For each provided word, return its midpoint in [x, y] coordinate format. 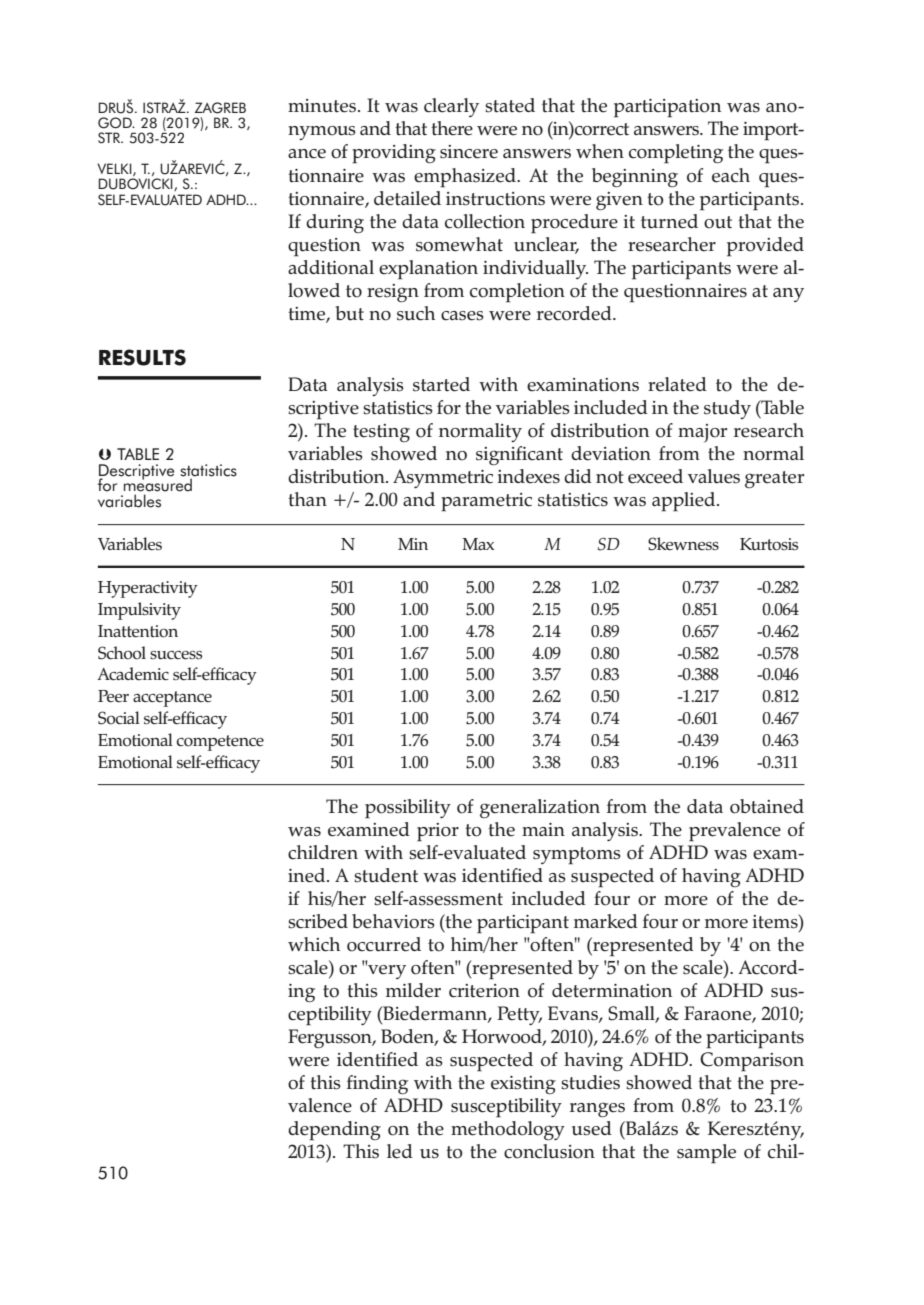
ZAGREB [220, 108]
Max [478, 544]
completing [676, 154]
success [176, 655]
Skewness [683, 544]
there [452, 128]
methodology [508, 1130]
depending [334, 1131]
